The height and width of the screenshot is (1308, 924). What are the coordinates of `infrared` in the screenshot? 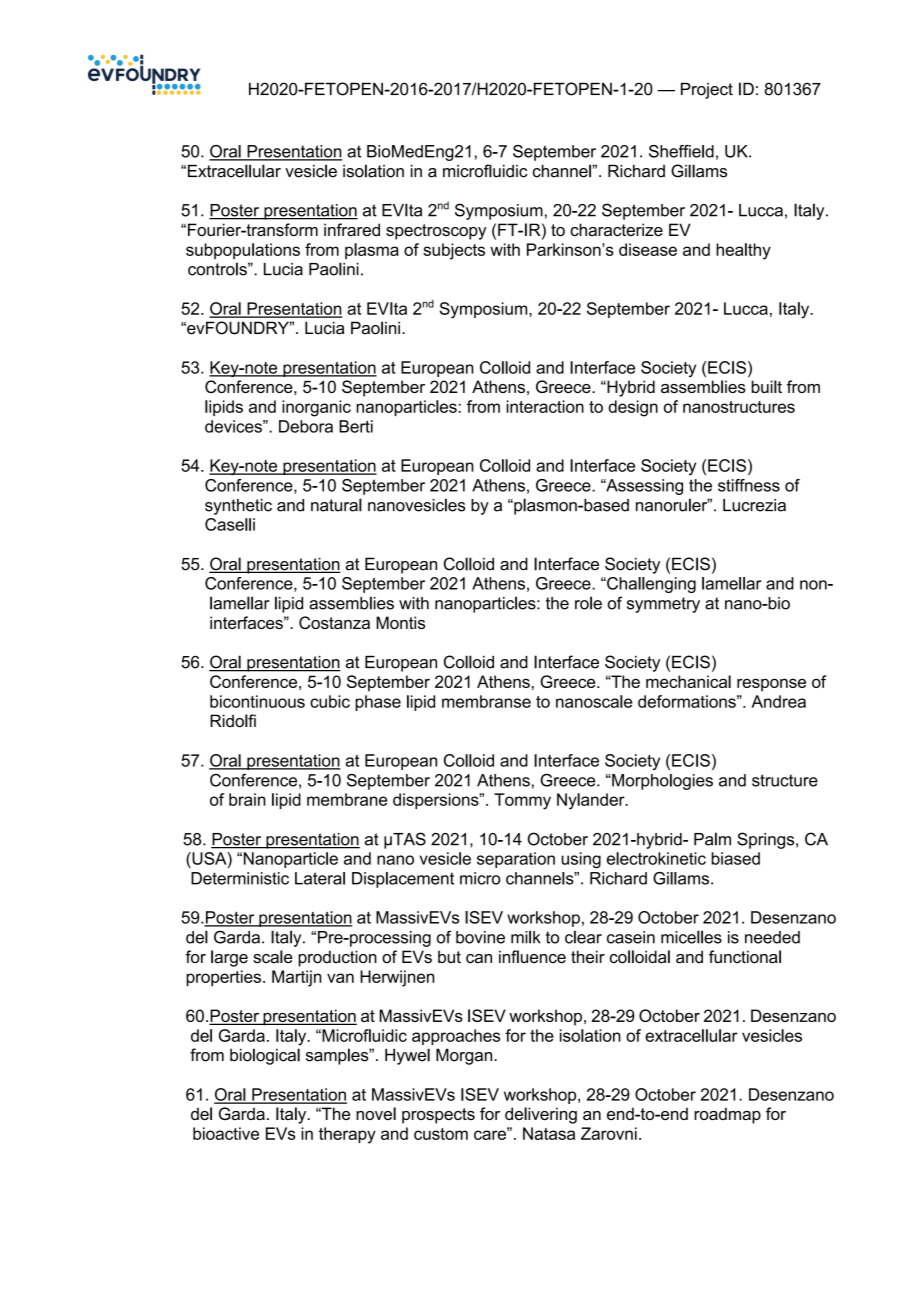 It's located at (352, 229).
